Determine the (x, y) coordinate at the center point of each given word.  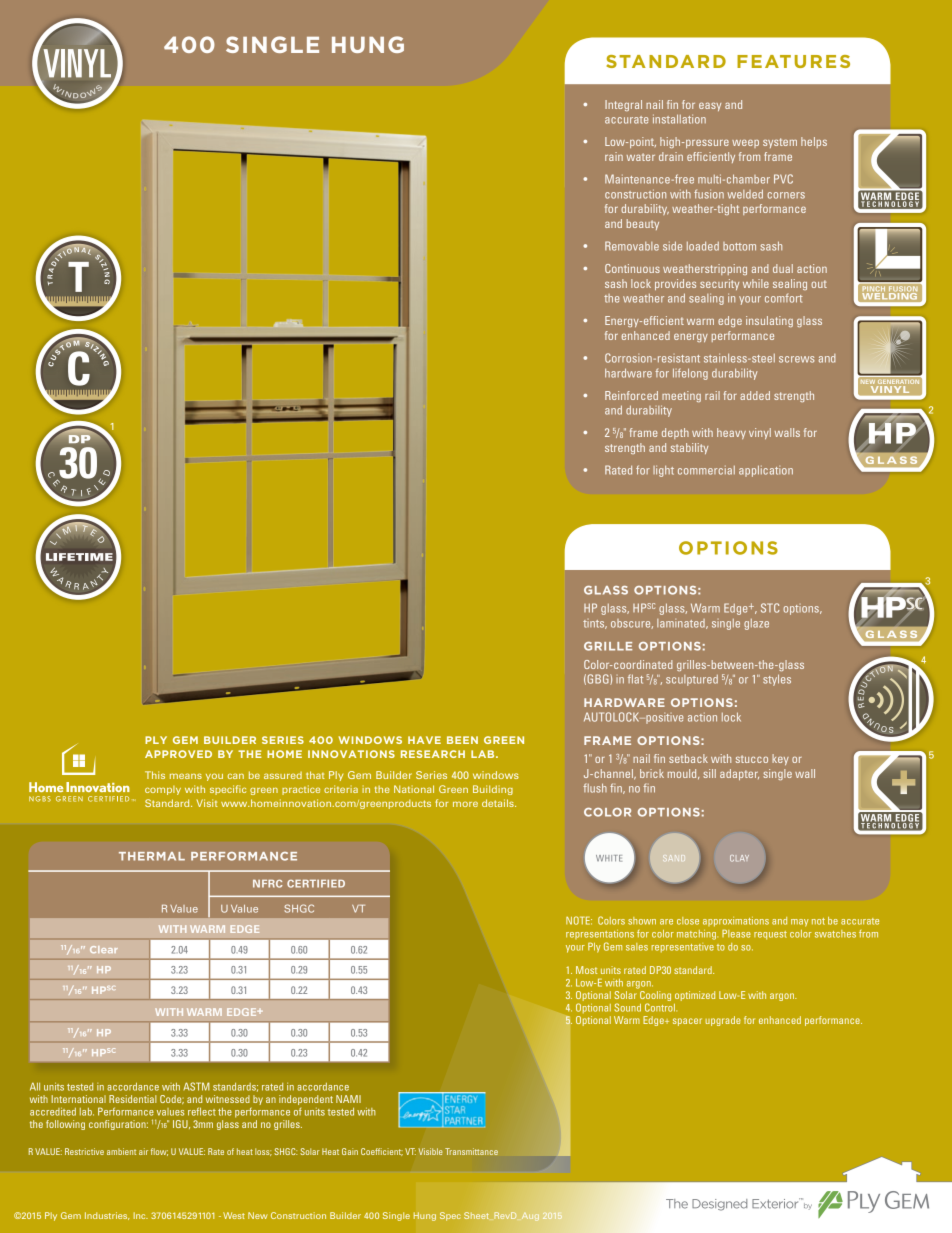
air (143, 1151)
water (641, 157)
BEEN (462, 740)
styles (777, 680)
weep (745, 143)
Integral (623, 105)
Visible (430, 1151)
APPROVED (178, 754)
